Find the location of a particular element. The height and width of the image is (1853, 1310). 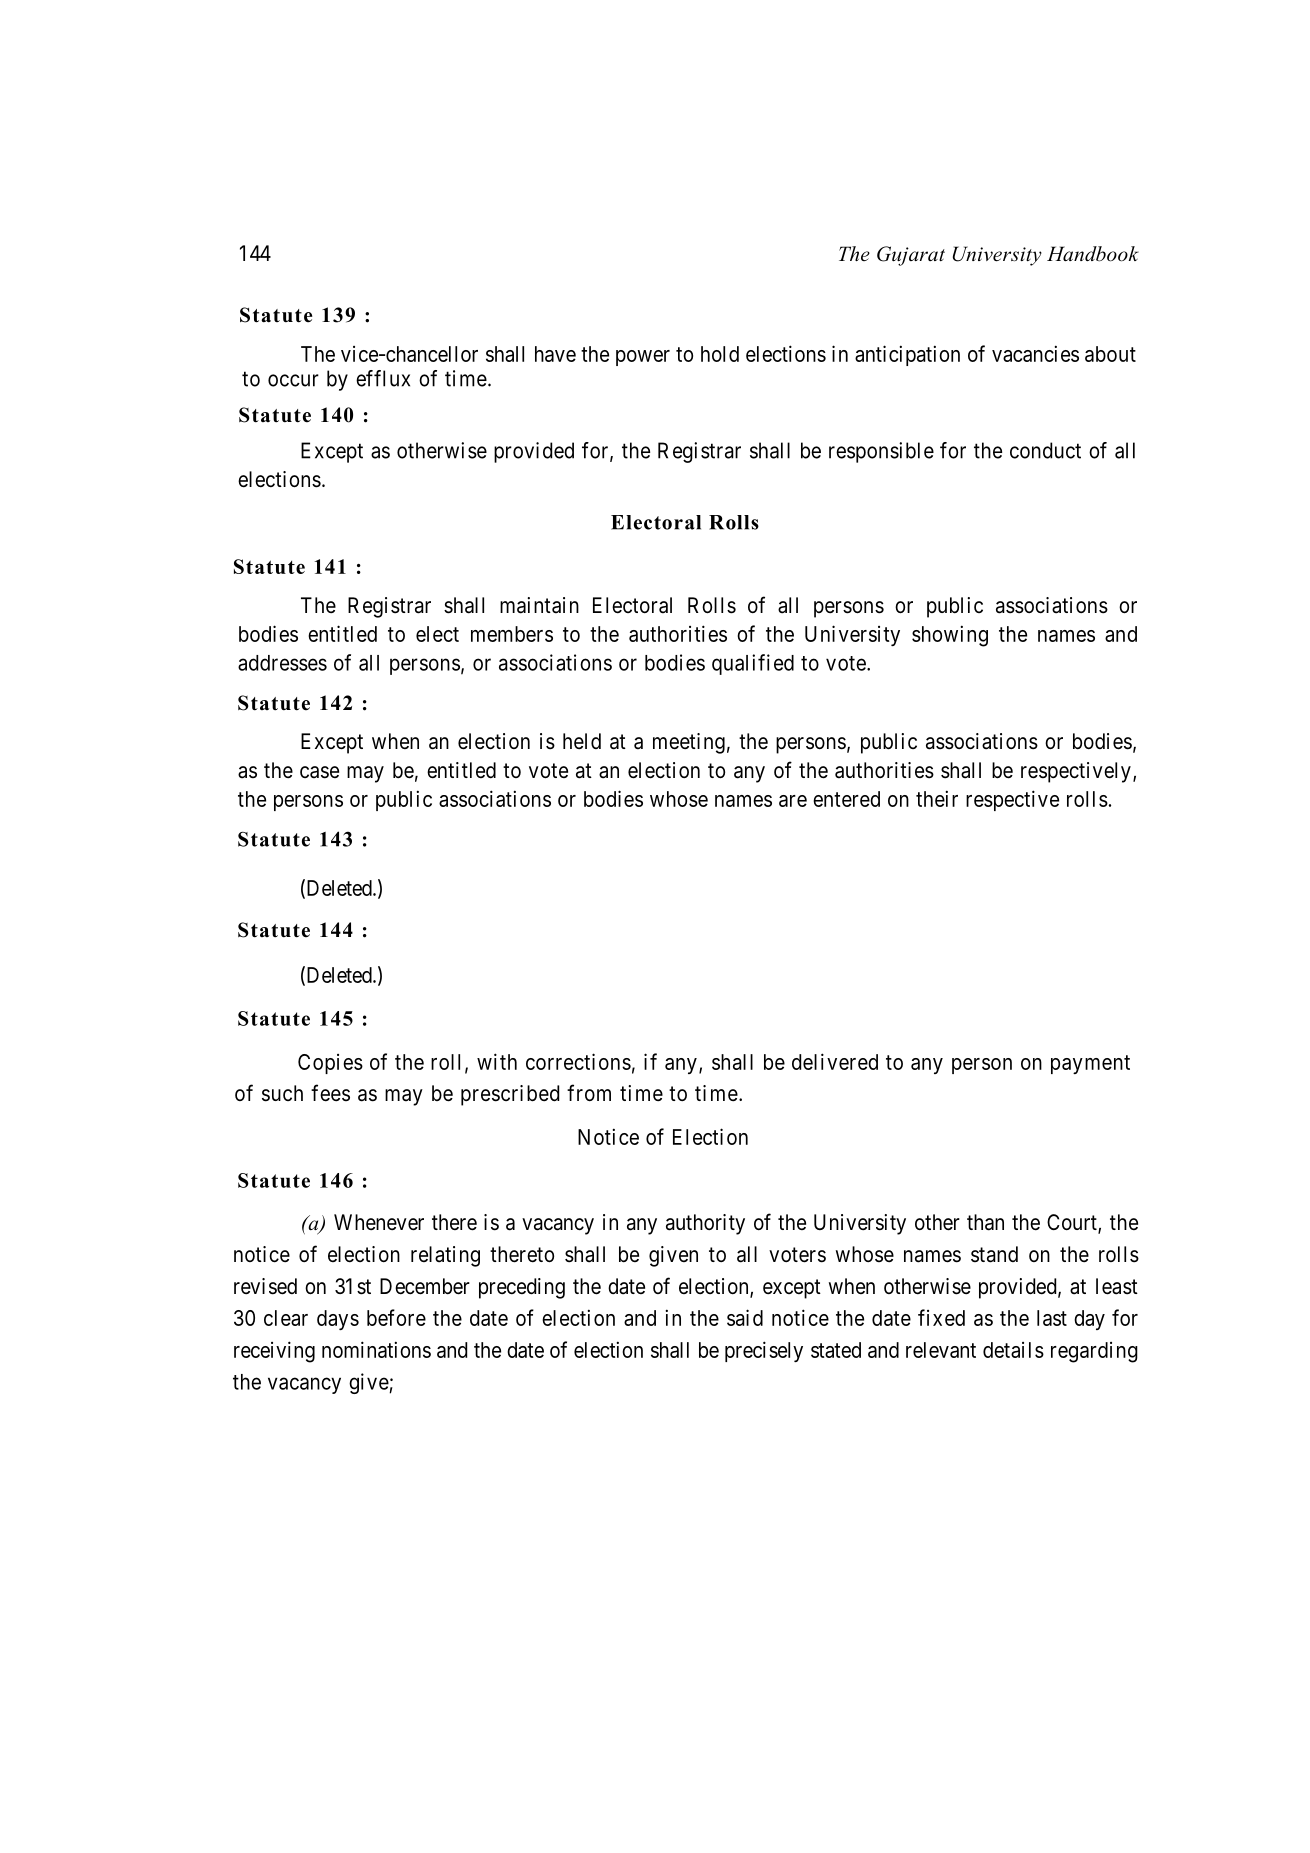

hold is located at coordinates (720, 354).
